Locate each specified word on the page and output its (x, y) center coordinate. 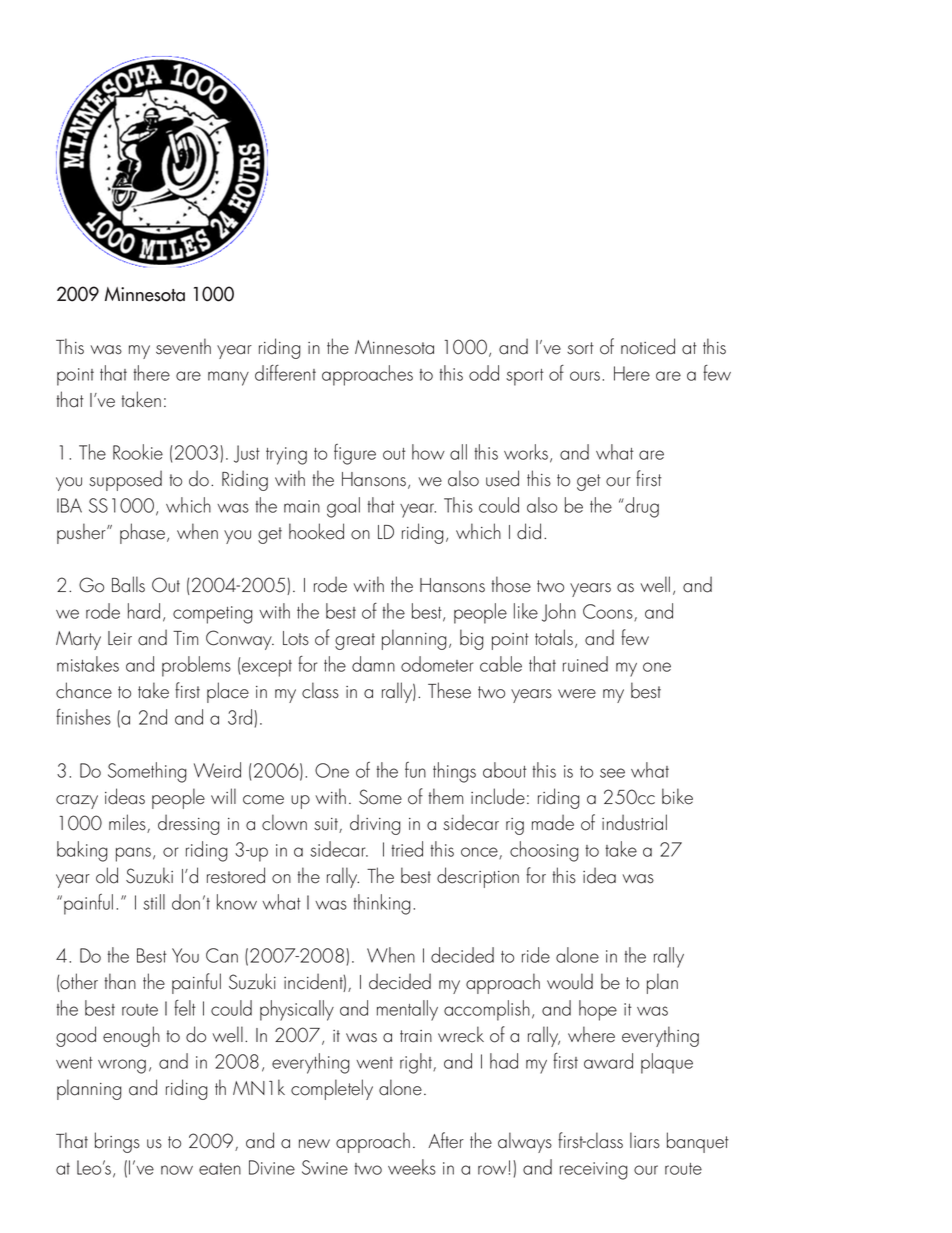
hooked (316, 531)
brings (117, 1142)
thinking (382, 904)
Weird (217, 770)
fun (415, 770)
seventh (183, 346)
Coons (609, 612)
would (570, 981)
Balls (128, 584)
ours (586, 376)
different (285, 373)
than (120, 981)
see (612, 773)
